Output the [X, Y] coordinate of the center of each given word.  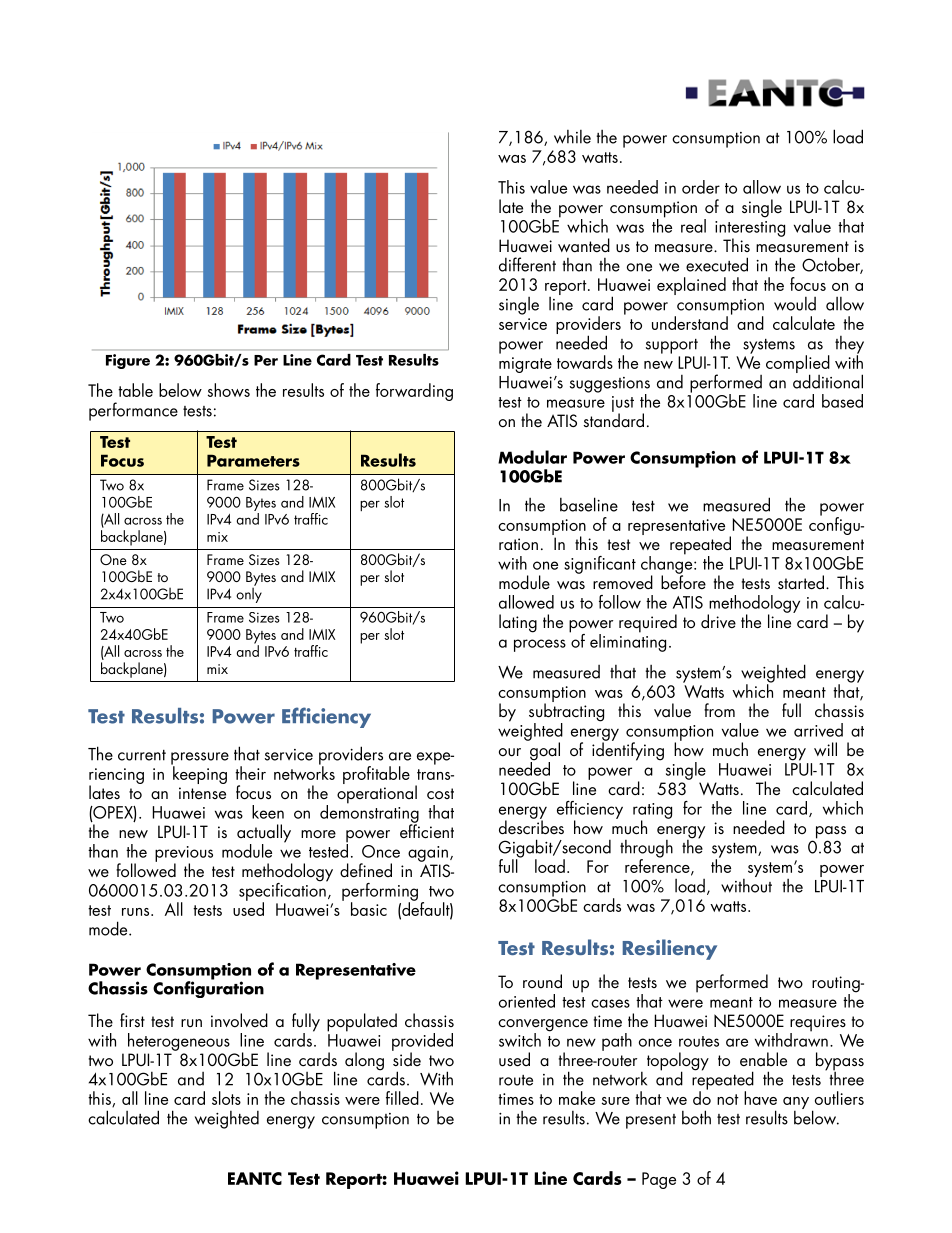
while [572, 137]
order [701, 187]
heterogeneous [179, 1042]
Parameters [253, 460]
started [801, 582]
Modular [532, 457]
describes [531, 826]
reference [658, 866]
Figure [128, 361]
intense [202, 793]
